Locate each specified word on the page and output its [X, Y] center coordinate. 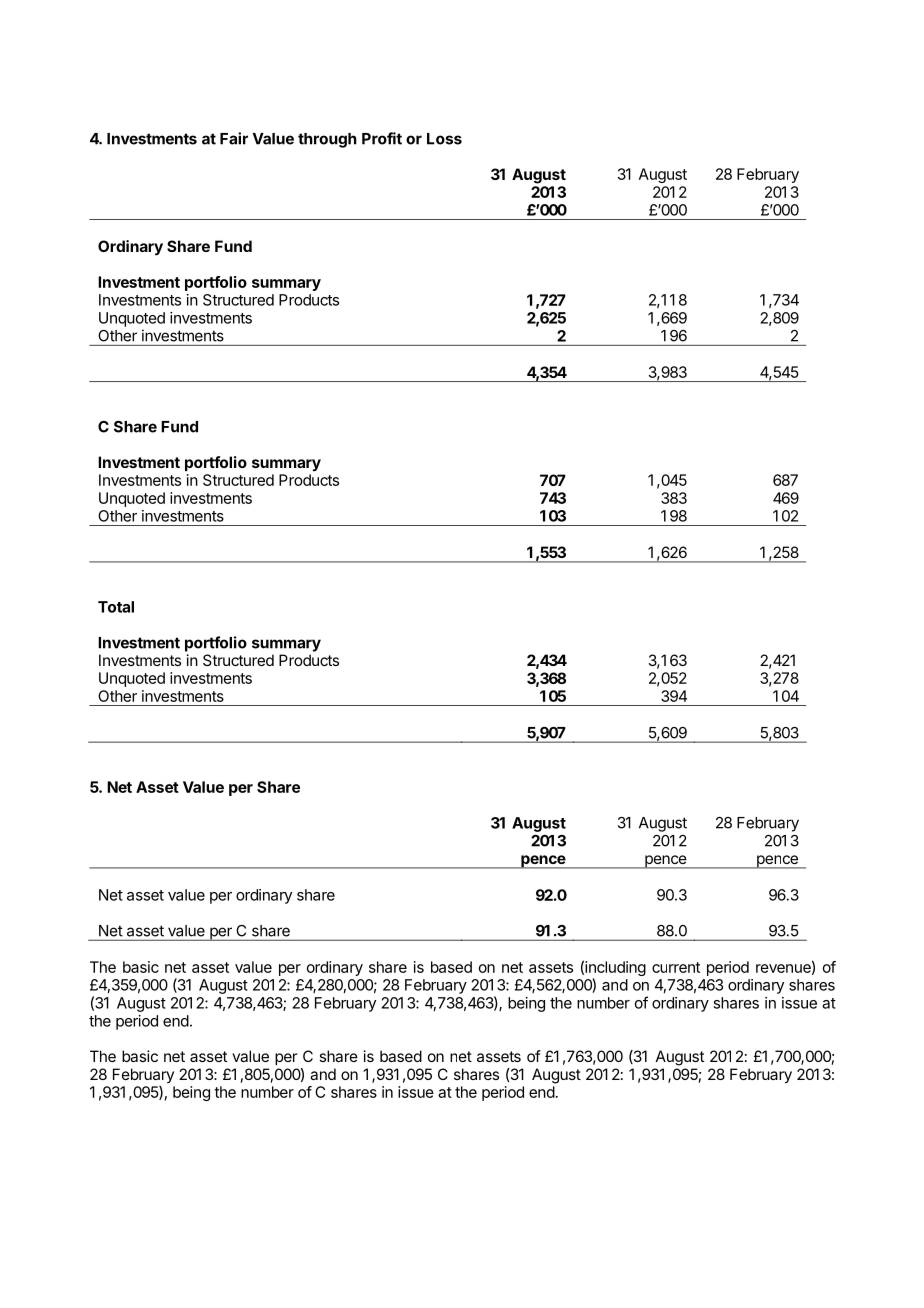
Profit [382, 138]
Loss [444, 139]
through [327, 140]
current [676, 967]
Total [116, 607]
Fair [234, 138]
